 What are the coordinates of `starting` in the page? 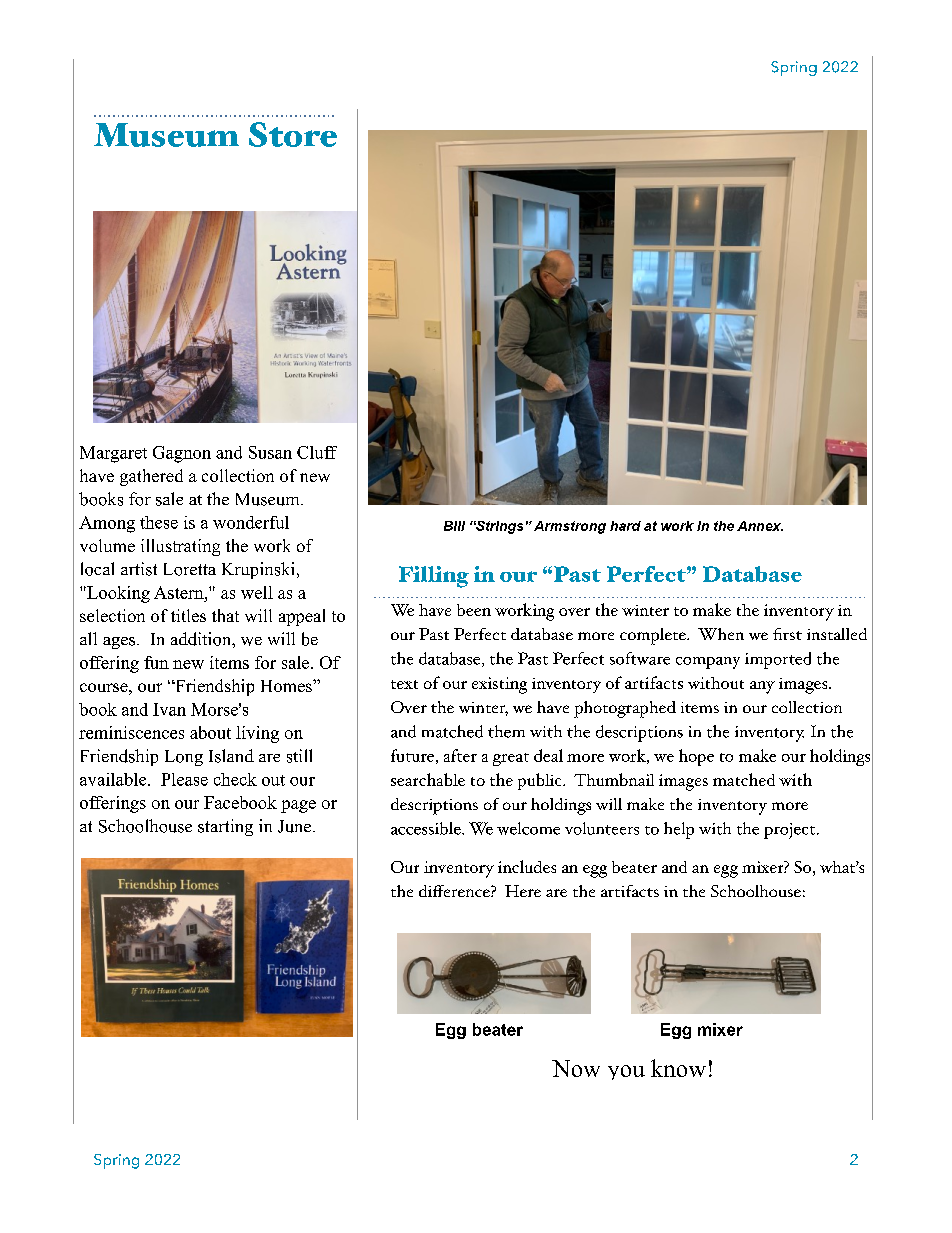 It's located at (225, 827).
